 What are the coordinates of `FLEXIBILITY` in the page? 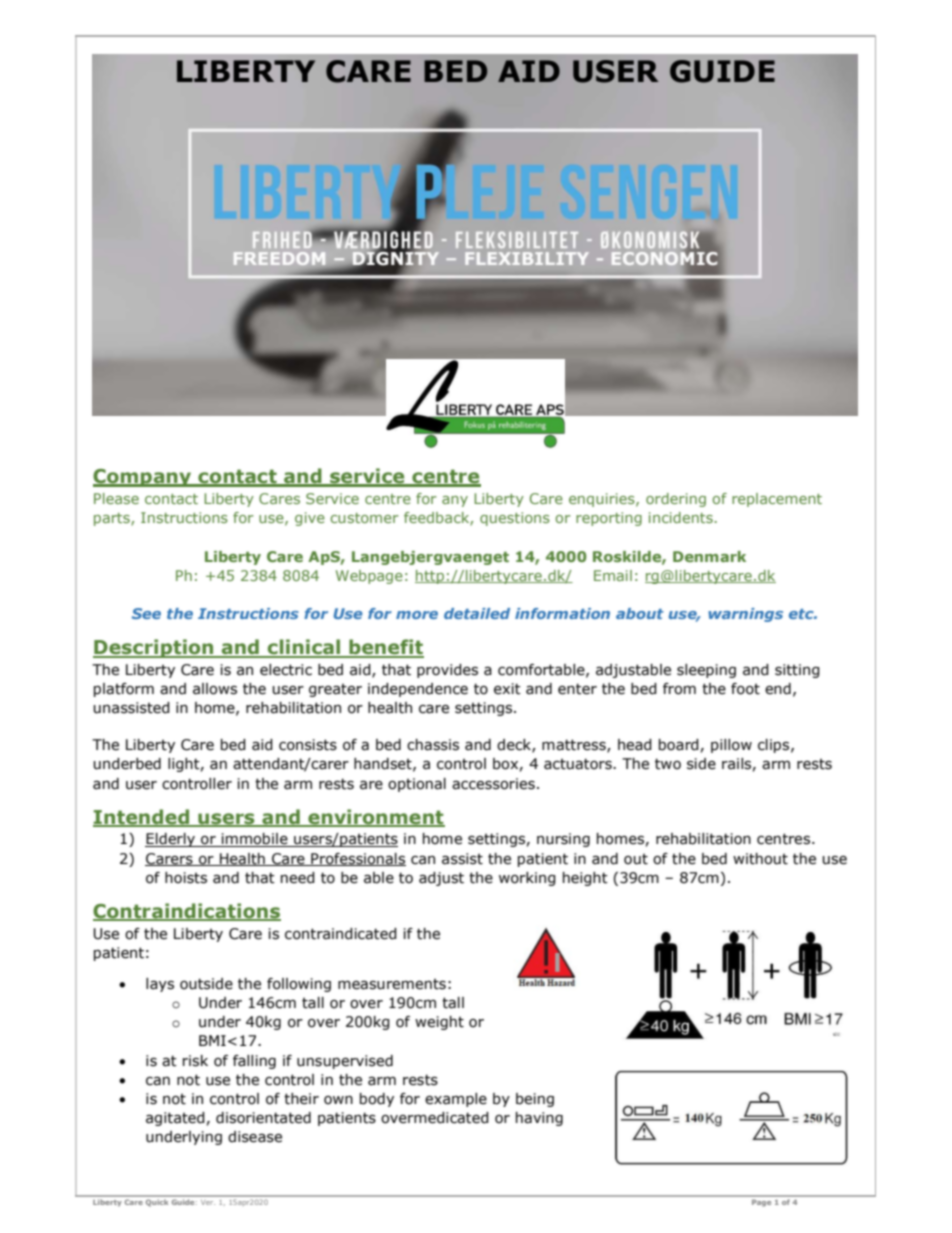 It's located at (527, 258).
